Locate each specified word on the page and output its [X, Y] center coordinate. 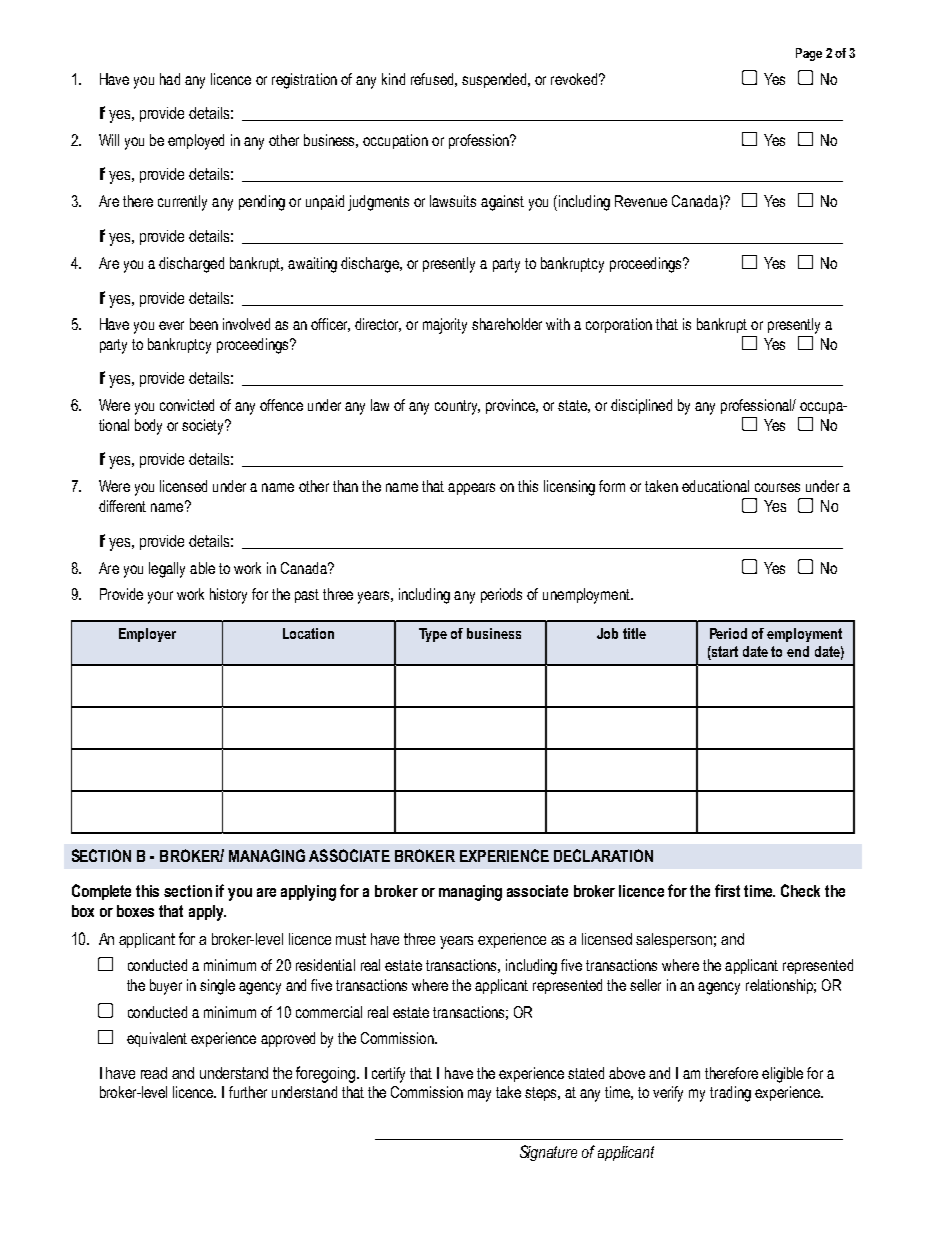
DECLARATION [603, 855]
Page [809, 54]
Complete [101, 892]
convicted [187, 405]
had [170, 79]
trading [730, 1094]
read [154, 1073]
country [457, 407]
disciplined [641, 406]
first [727, 890]
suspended [495, 80]
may [479, 1095]
